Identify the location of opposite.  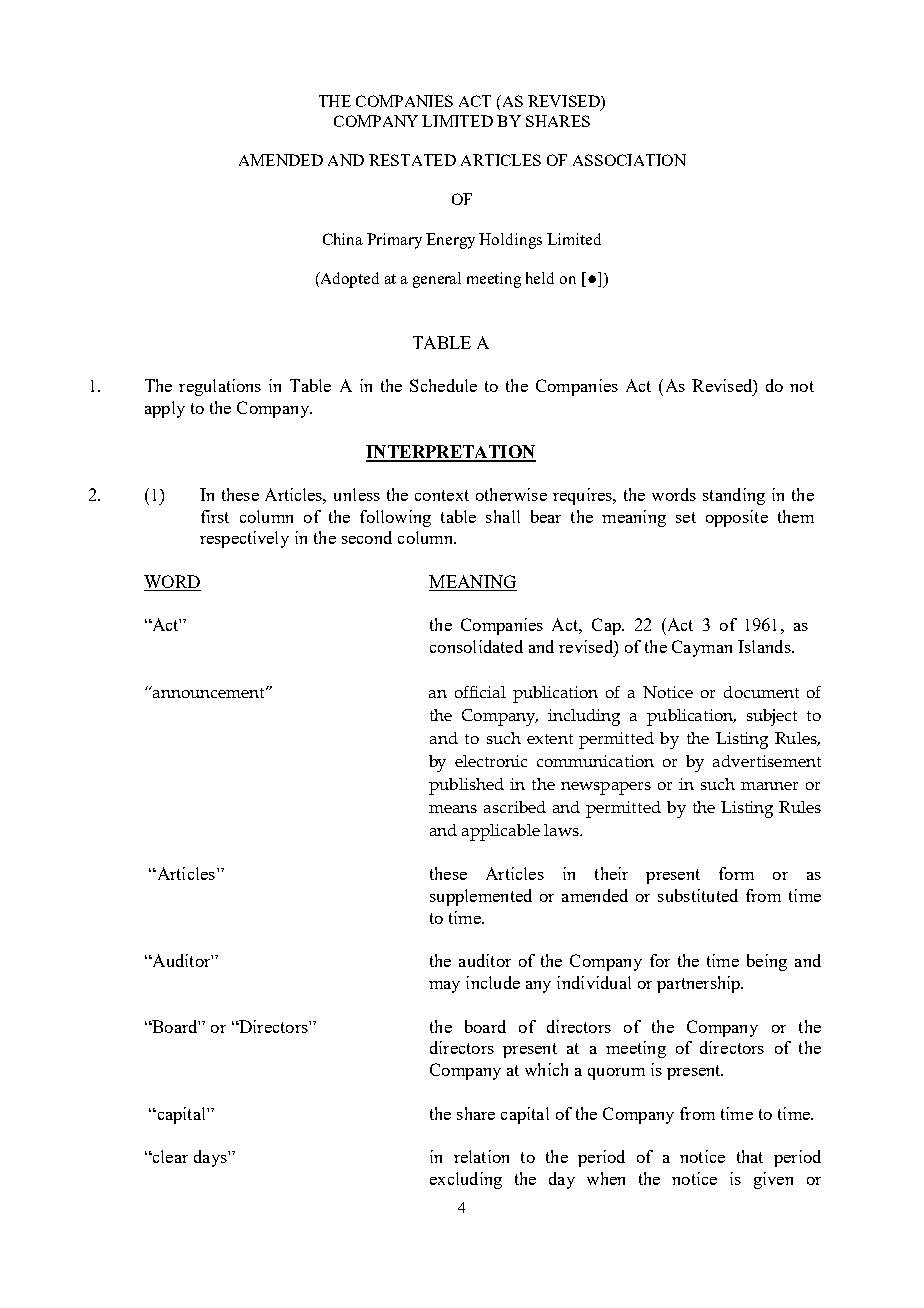
(737, 518).
